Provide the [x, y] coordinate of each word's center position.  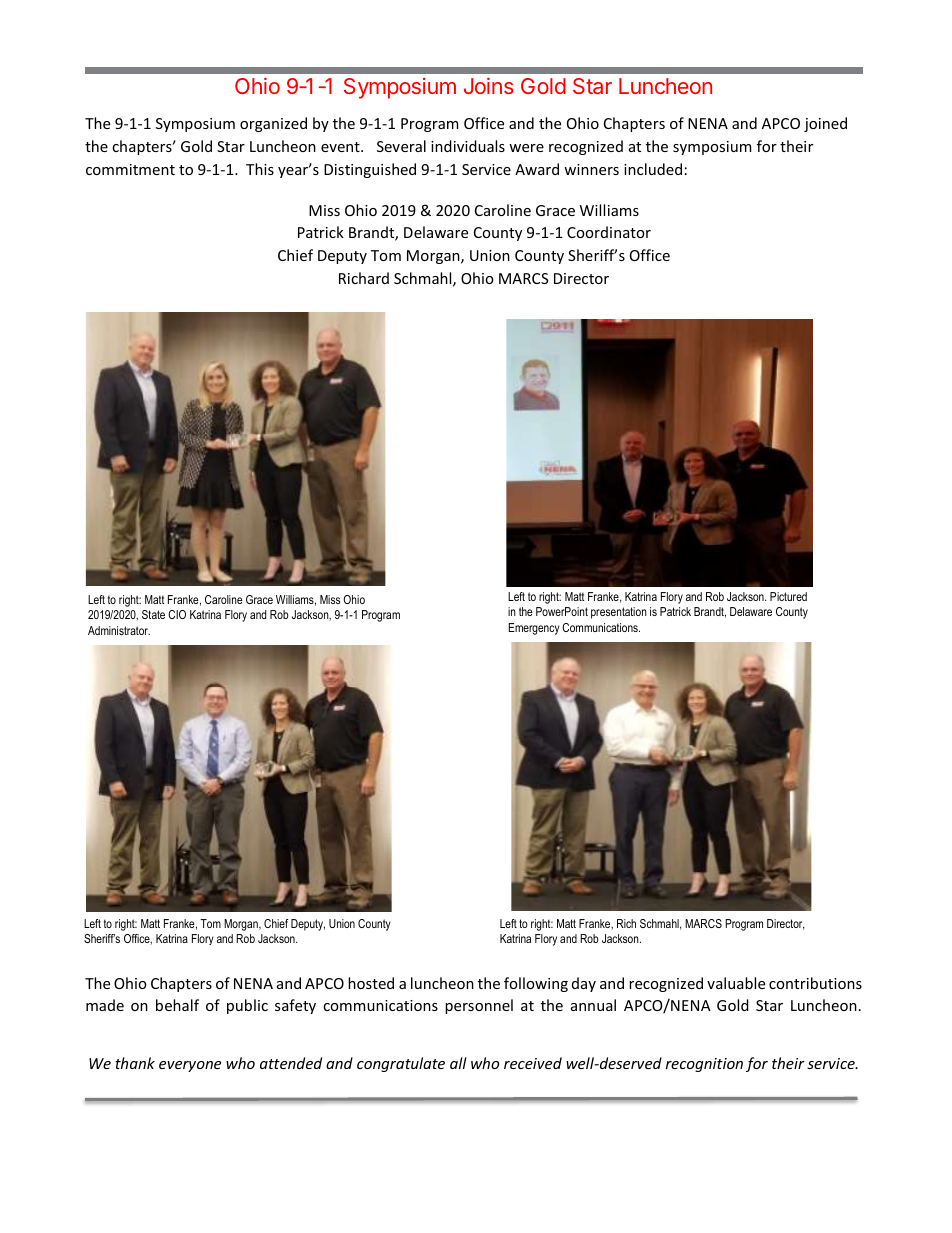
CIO [177, 614]
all [458, 1063]
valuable [736, 983]
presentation [619, 613]
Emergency [534, 629]
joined [825, 124]
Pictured [788, 596]
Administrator [119, 630]
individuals [468, 146]
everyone [190, 1066]
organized [273, 124]
